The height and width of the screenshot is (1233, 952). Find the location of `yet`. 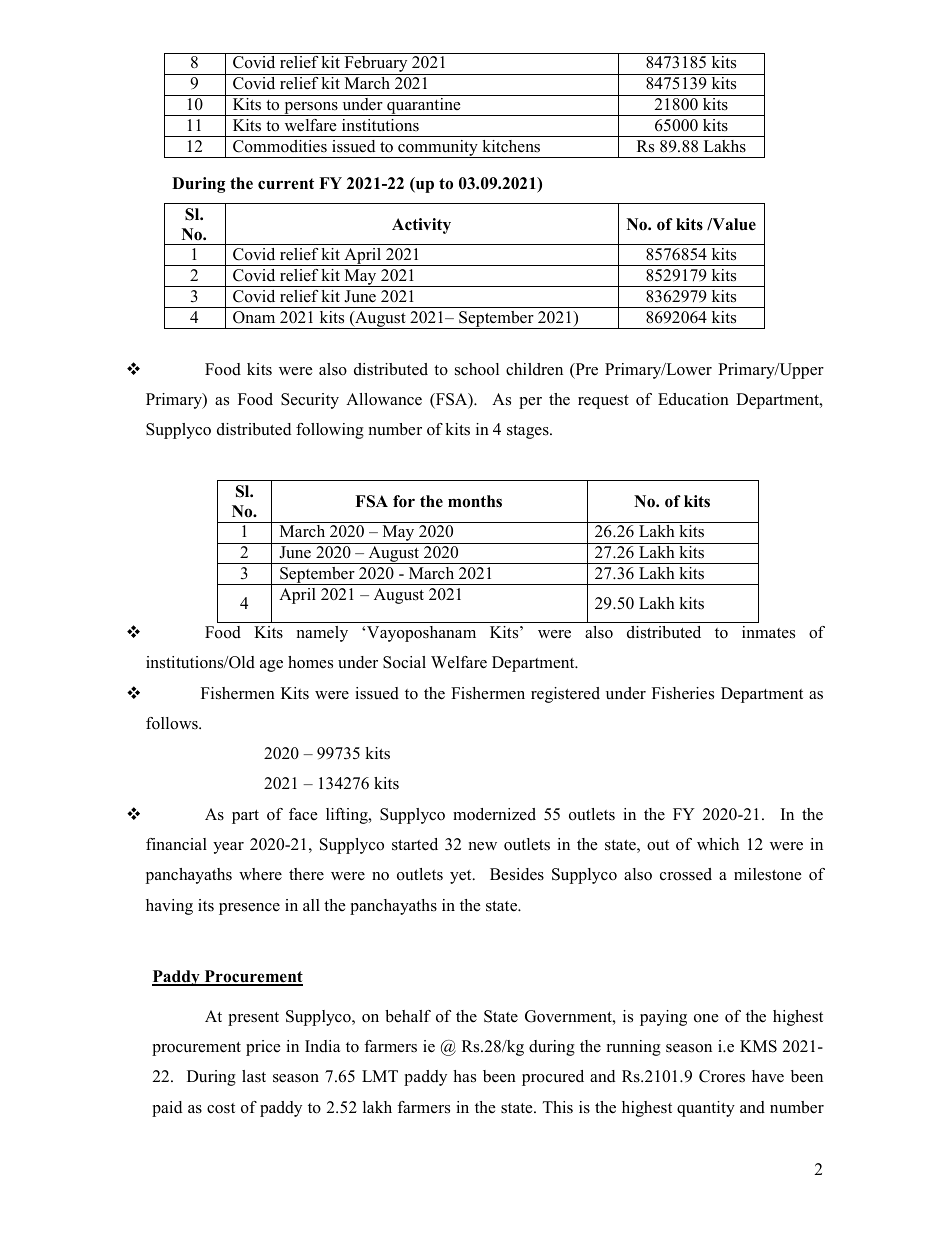

yet is located at coordinates (462, 877).
